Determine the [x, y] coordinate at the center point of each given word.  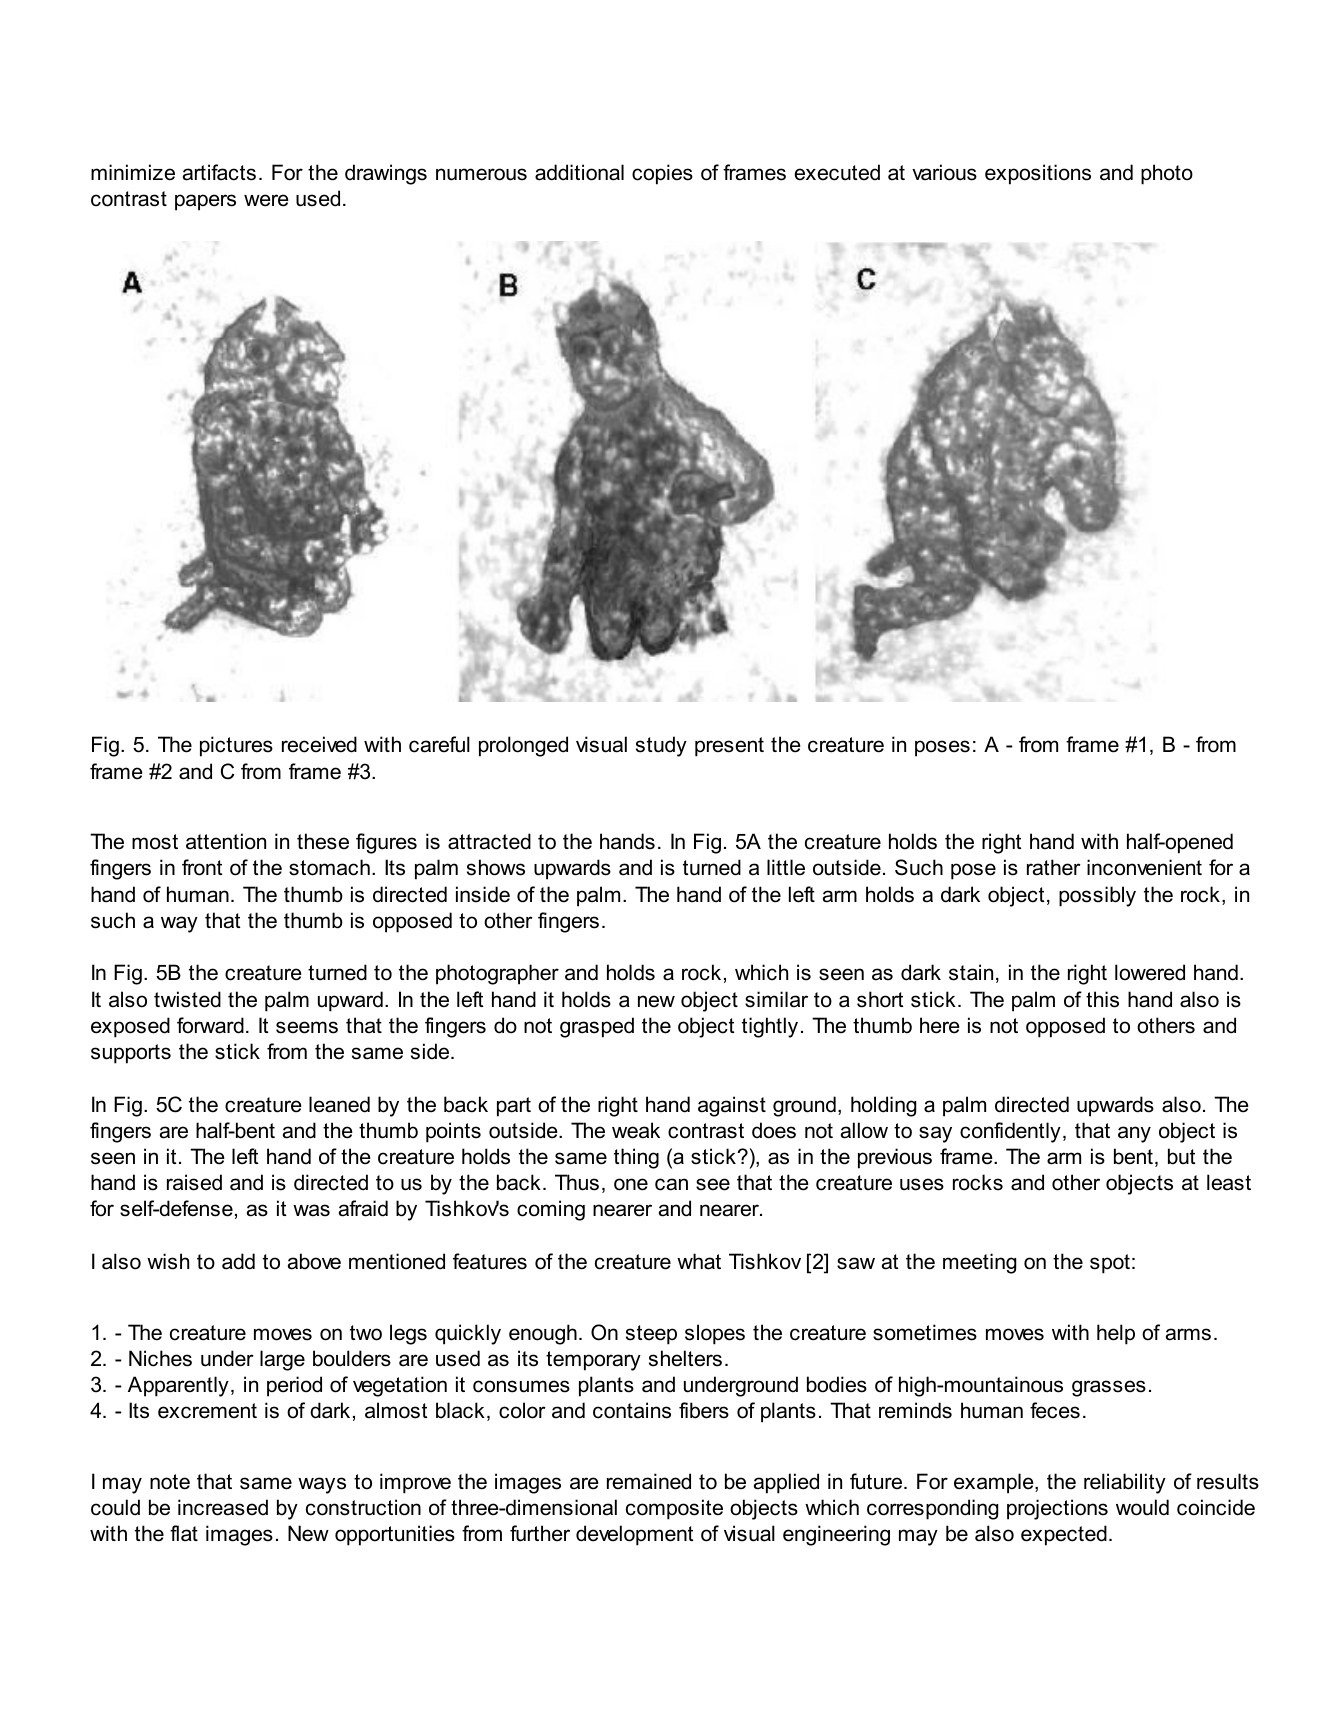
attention [226, 841]
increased [223, 1507]
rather [1054, 867]
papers [205, 202]
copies [662, 174]
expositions [1038, 174]
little [786, 867]
